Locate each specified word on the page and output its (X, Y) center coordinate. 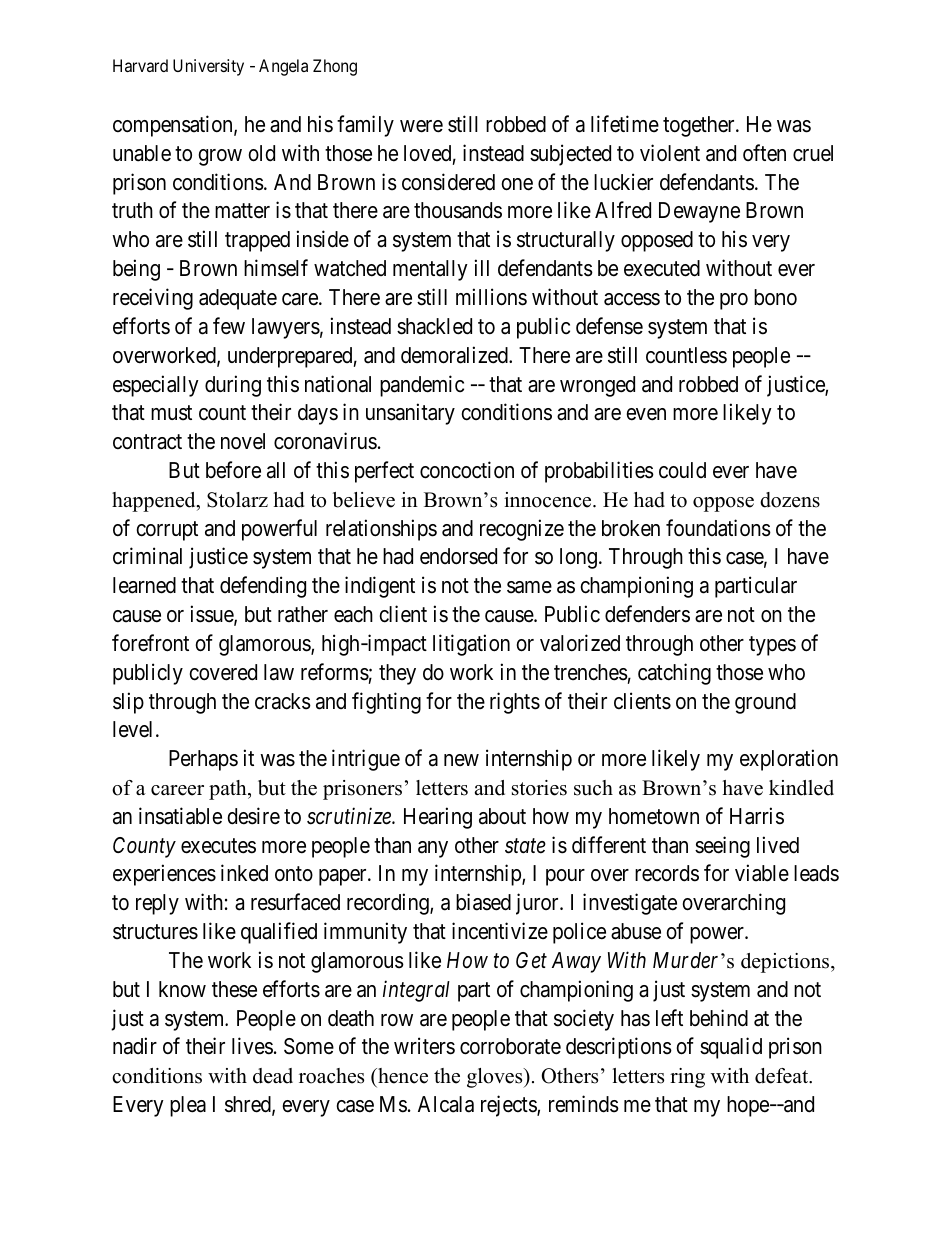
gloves (496, 1078)
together (700, 126)
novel (243, 441)
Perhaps (203, 760)
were (421, 126)
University (208, 67)
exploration (789, 760)
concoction (467, 470)
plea (188, 1106)
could (682, 470)
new (461, 760)
